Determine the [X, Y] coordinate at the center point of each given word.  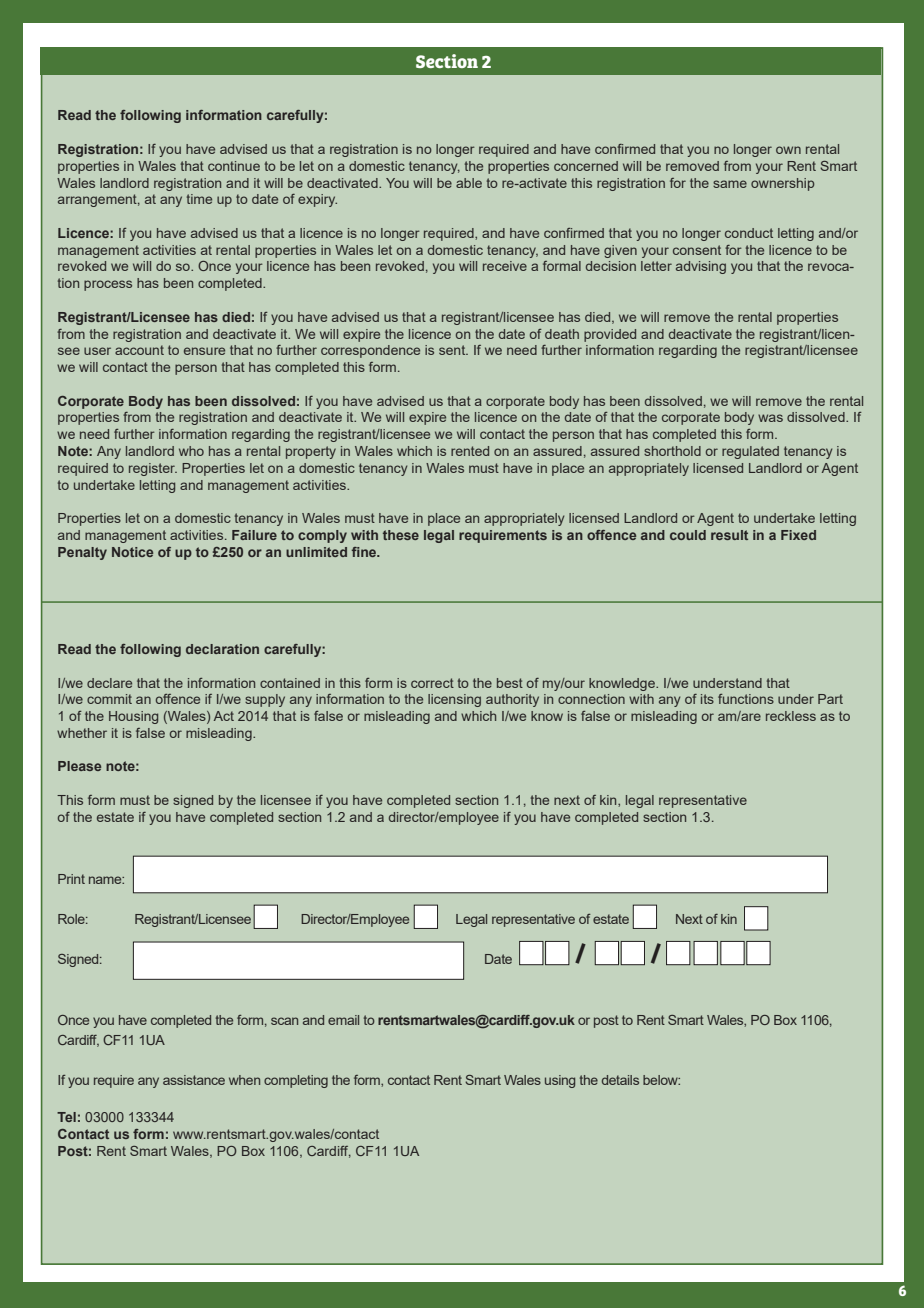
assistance [194, 1080]
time [199, 199]
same [730, 184]
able [469, 183]
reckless [791, 716]
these [401, 535]
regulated [750, 452]
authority [512, 700]
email [343, 1020]
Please [79, 766]
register [153, 469]
